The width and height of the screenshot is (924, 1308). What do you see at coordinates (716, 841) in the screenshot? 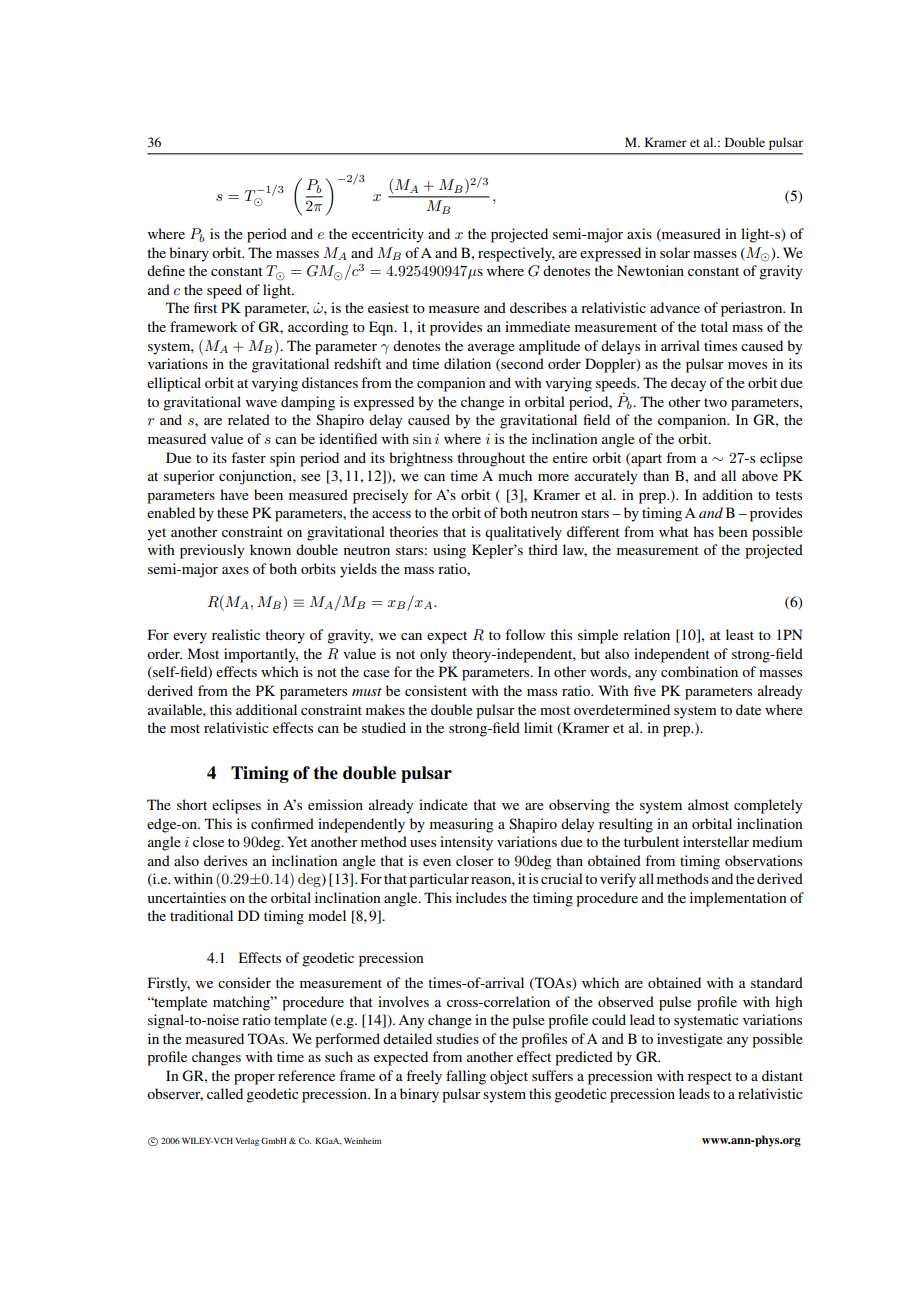
I see `interstellar` at bounding box center [716, 841].
